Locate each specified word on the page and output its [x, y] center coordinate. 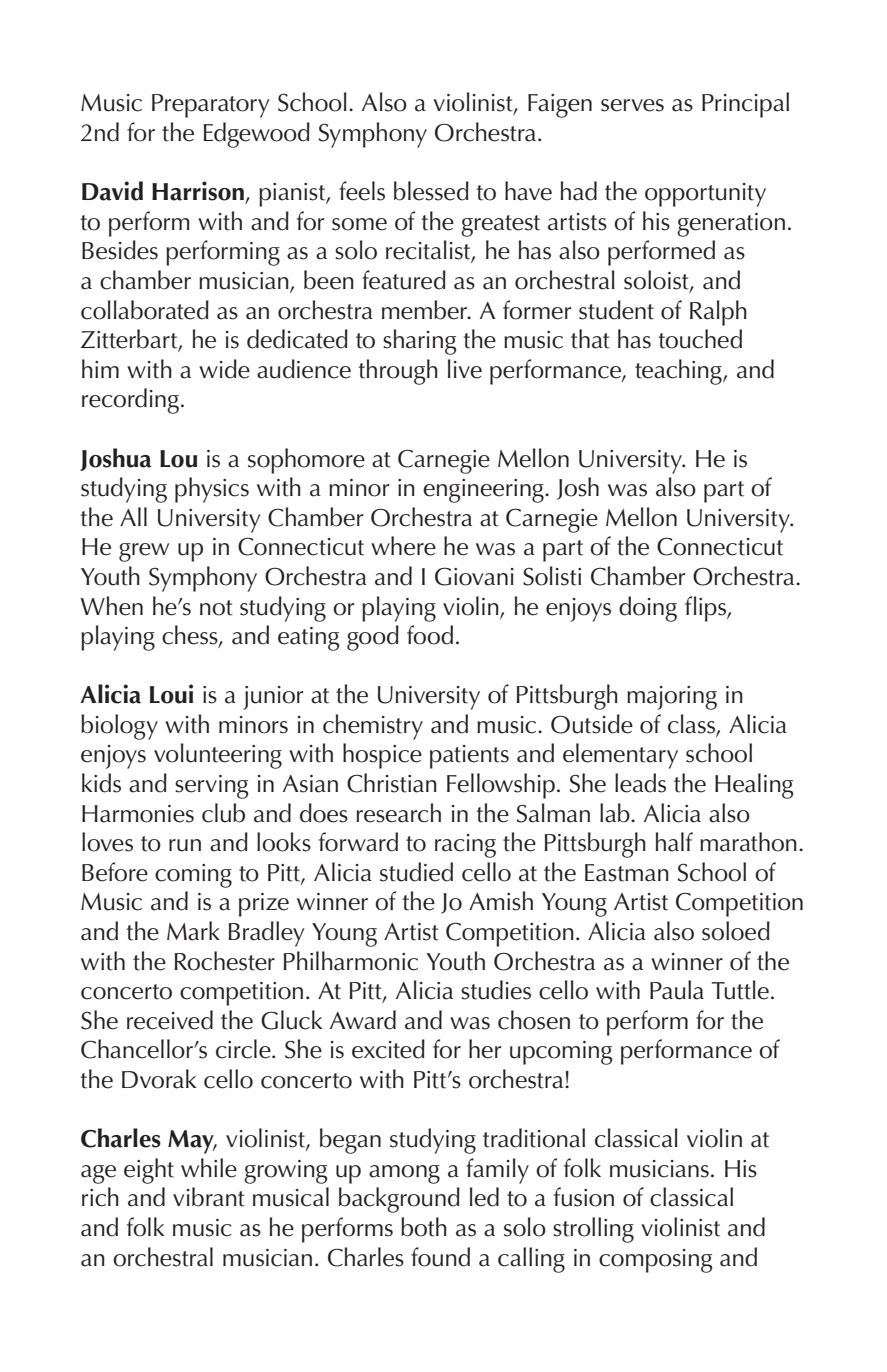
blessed [431, 191]
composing [656, 1261]
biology [119, 727]
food [430, 635]
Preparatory [210, 106]
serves [632, 105]
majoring [672, 698]
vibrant [209, 1197]
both [424, 1227]
